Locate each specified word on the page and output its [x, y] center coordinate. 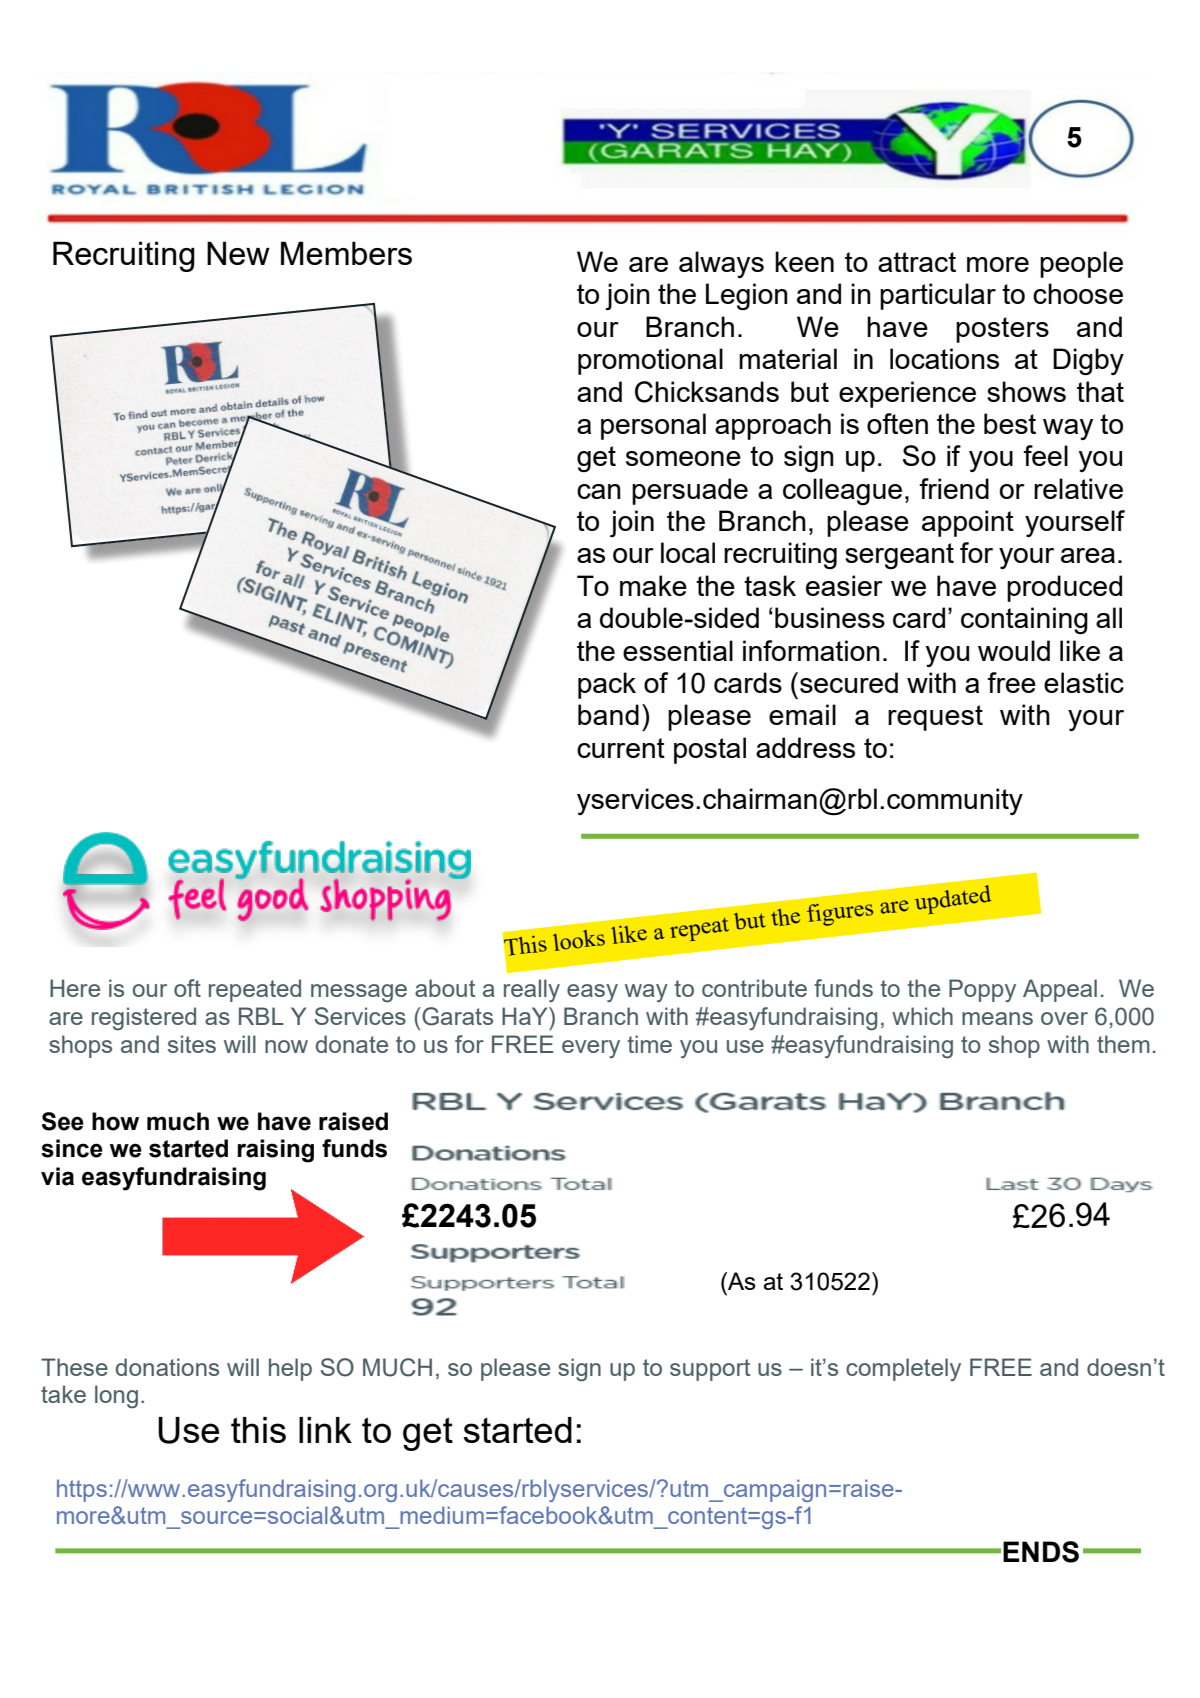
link [325, 1430]
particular [938, 296]
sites [192, 1044]
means [997, 1018]
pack [607, 685]
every [591, 1049]
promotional [650, 361]
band [608, 714]
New [238, 253]
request [935, 718]
